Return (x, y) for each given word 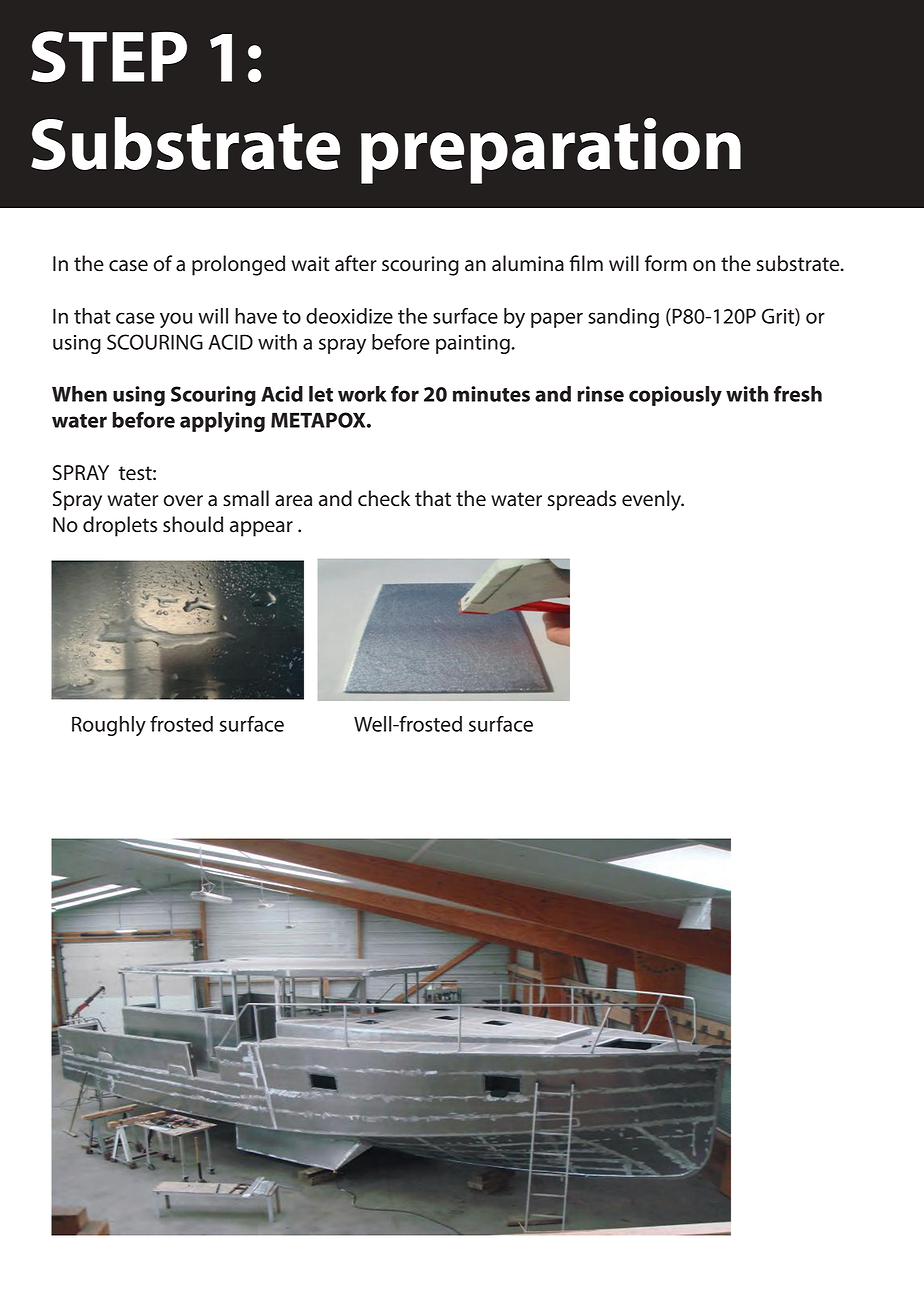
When (79, 394)
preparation (551, 151)
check (384, 498)
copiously (675, 396)
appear (261, 529)
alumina (528, 263)
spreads (582, 500)
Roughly (109, 726)
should (193, 524)
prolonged (238, 265)
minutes (491, 394)
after (356, 263)
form (666, 263)
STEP (109, 56)
